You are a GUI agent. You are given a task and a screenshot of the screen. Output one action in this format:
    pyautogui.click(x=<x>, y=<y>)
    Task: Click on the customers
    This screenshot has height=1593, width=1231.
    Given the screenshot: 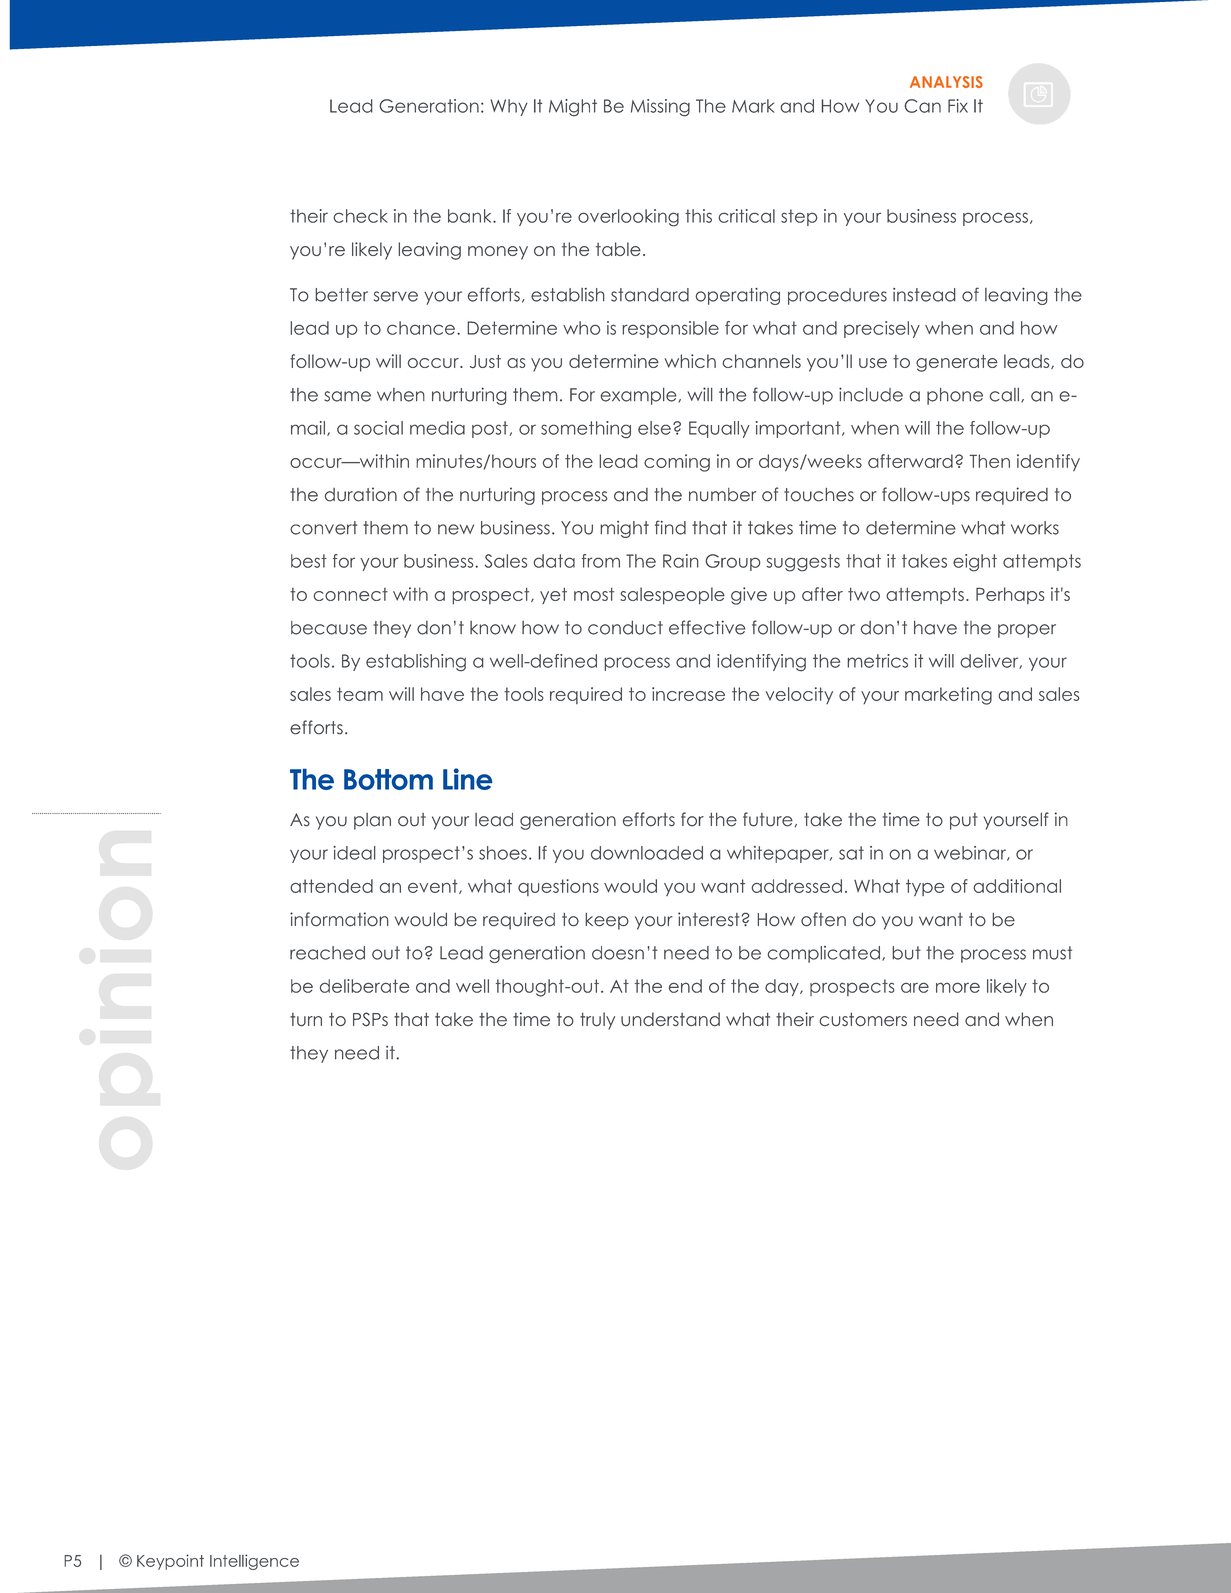 What is the action you would take?
    pyautogui.click(x=863, y=1020)
